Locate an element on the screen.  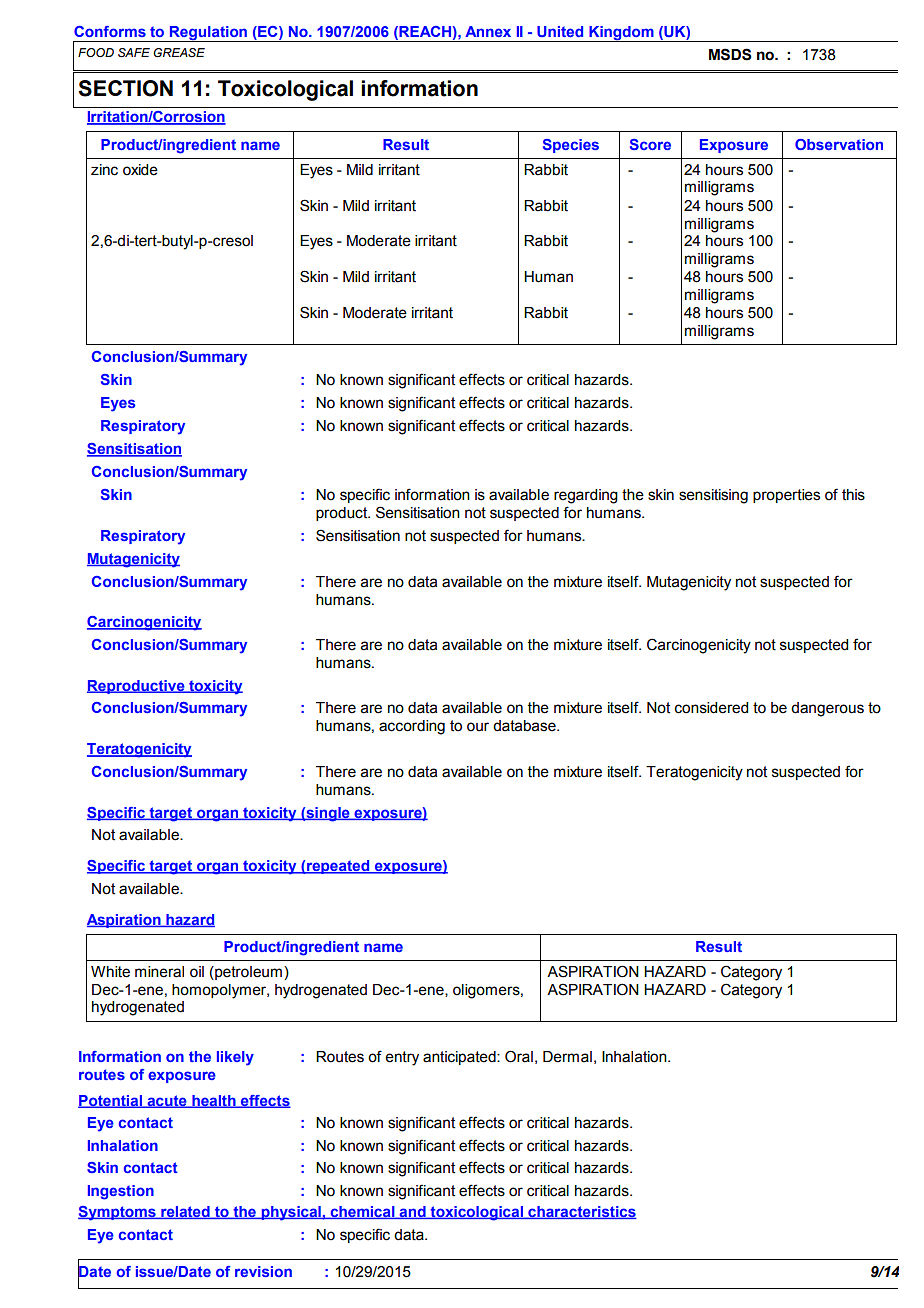
Annex is located at coordinates (488, 31).
